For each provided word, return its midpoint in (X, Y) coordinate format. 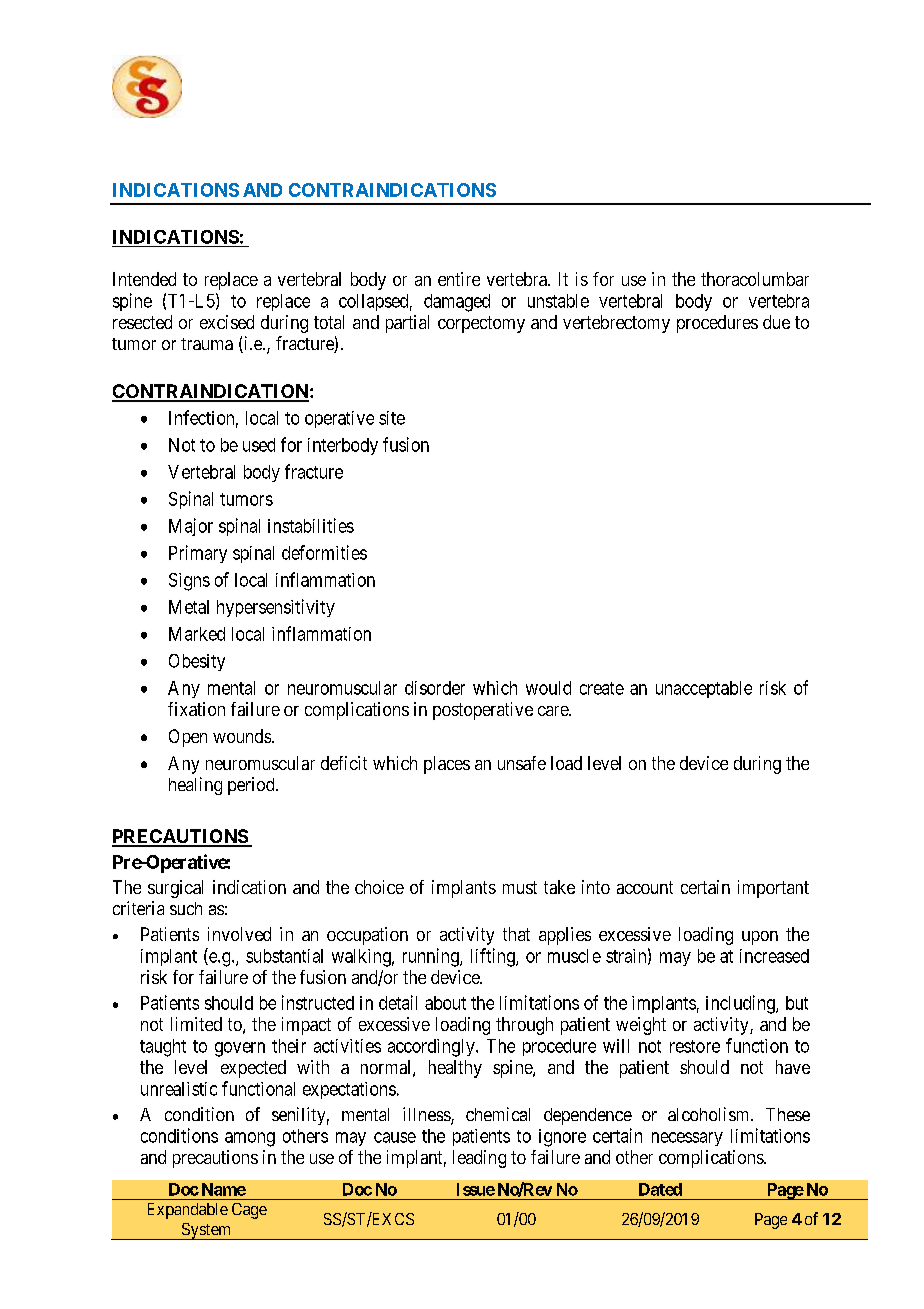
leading (479, 1159)
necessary (687, 1139)
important (773, 889)
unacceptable (704, 689)
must (520, 887)
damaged (457, 303)
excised (227, 322)
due (776, 322)
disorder (435, 688)
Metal (189, 607)
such (186, 908)
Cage (249, 1211)
